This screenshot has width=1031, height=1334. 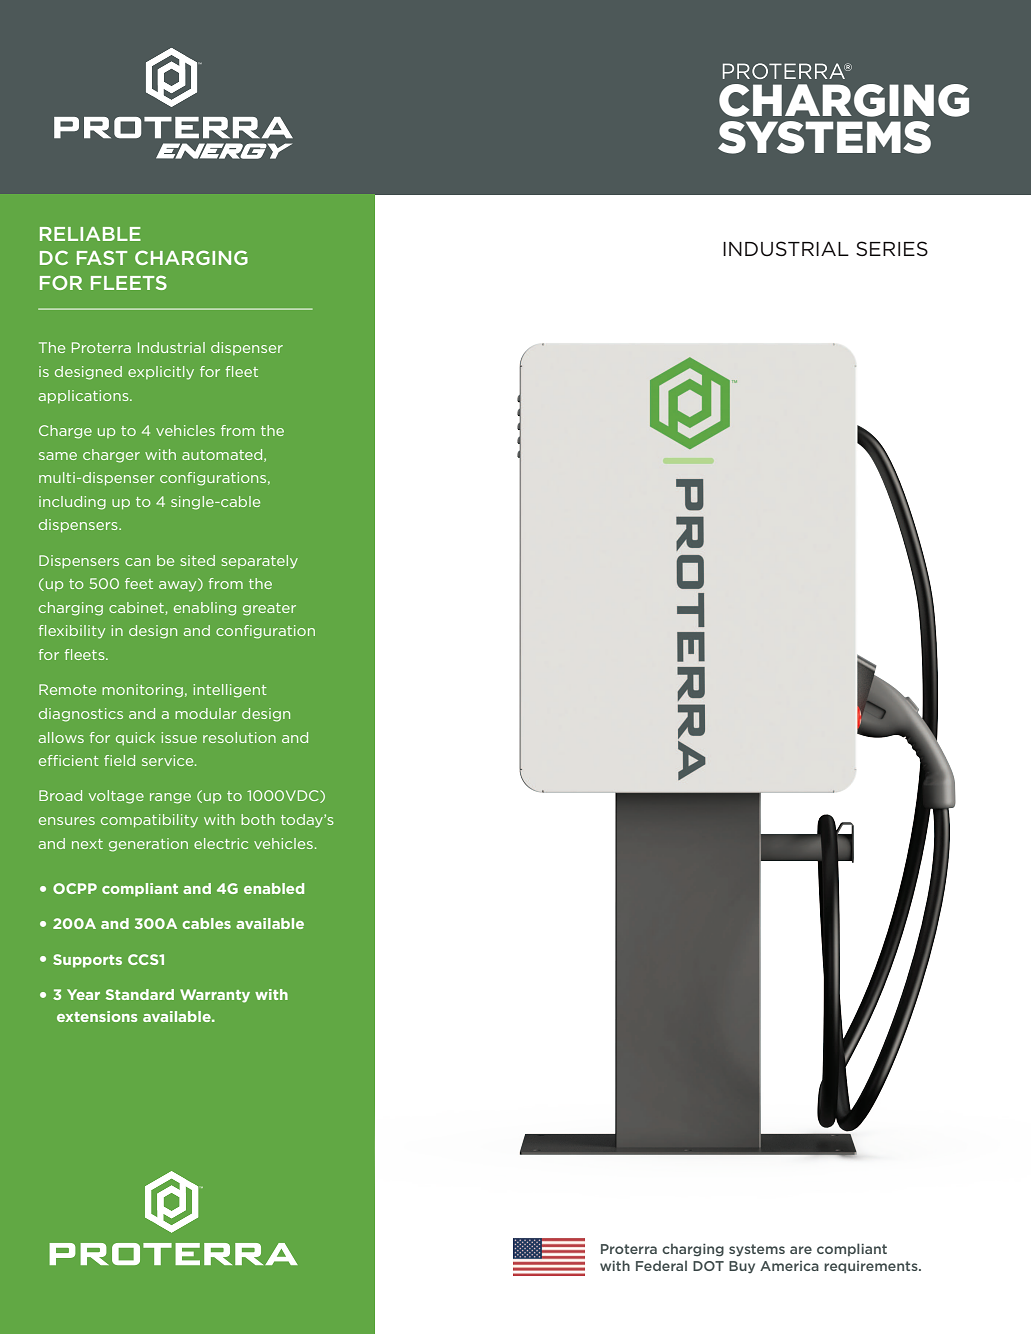 What do you see at coordinates (801, 1250) in the screenshot?
I see `are` at bounding box center [801, 1250].
